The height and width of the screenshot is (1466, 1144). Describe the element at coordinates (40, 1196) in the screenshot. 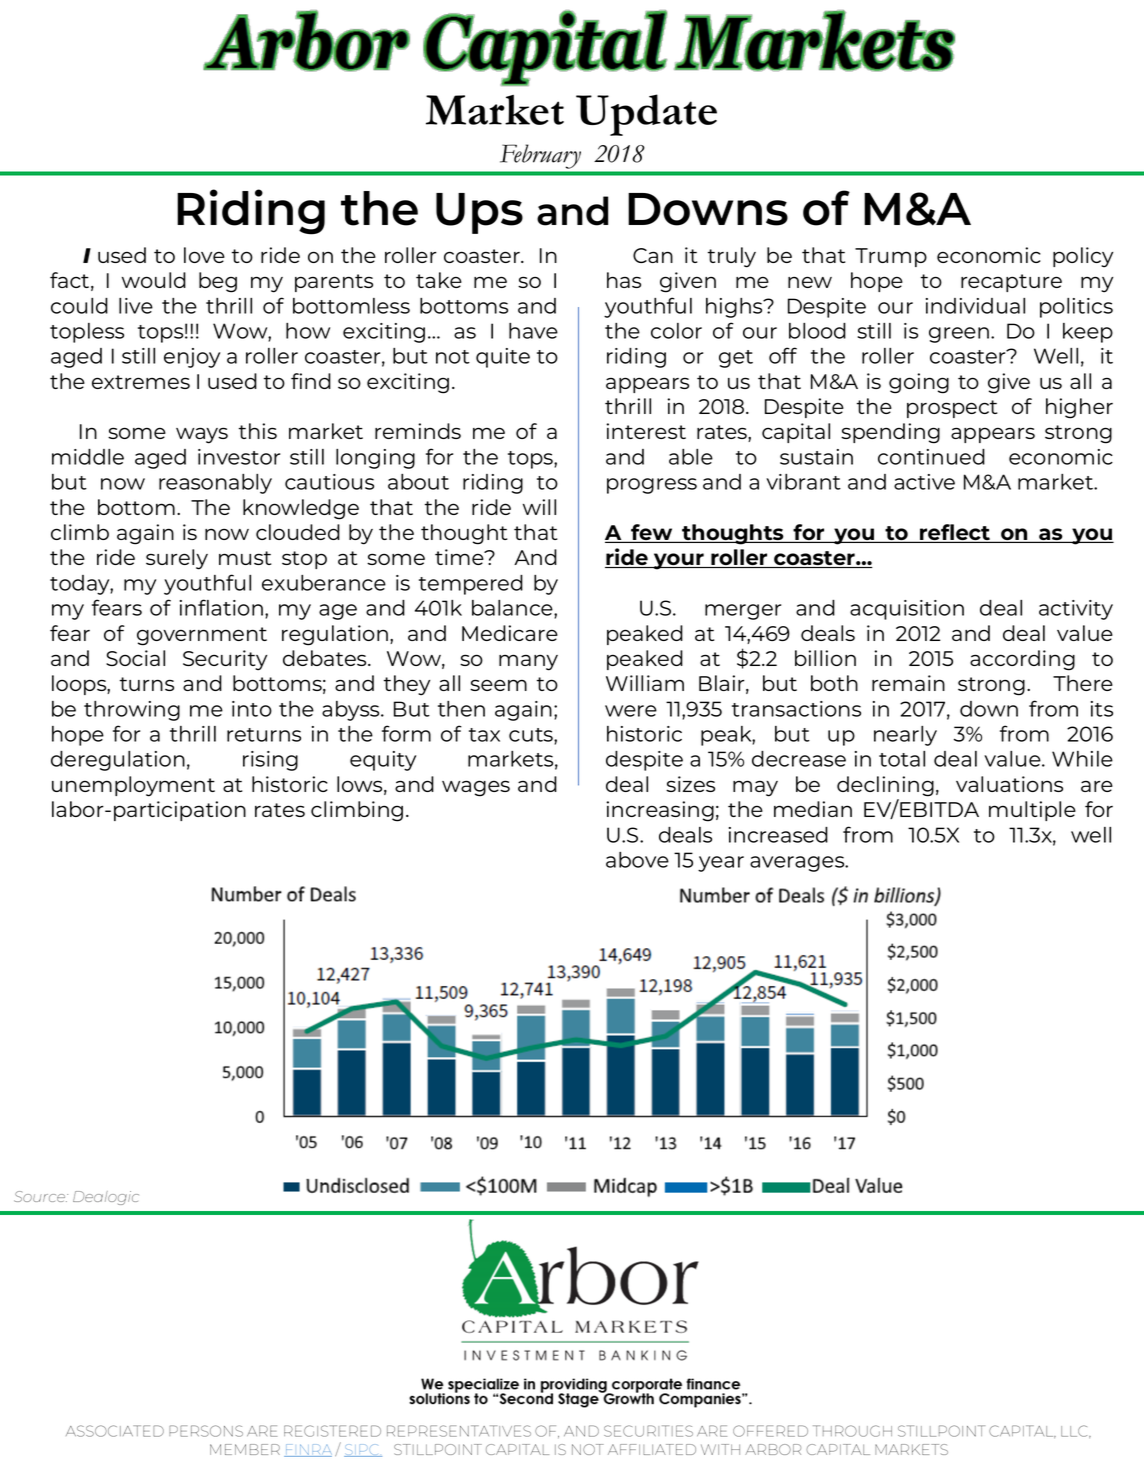

I see `Source` at that location.
